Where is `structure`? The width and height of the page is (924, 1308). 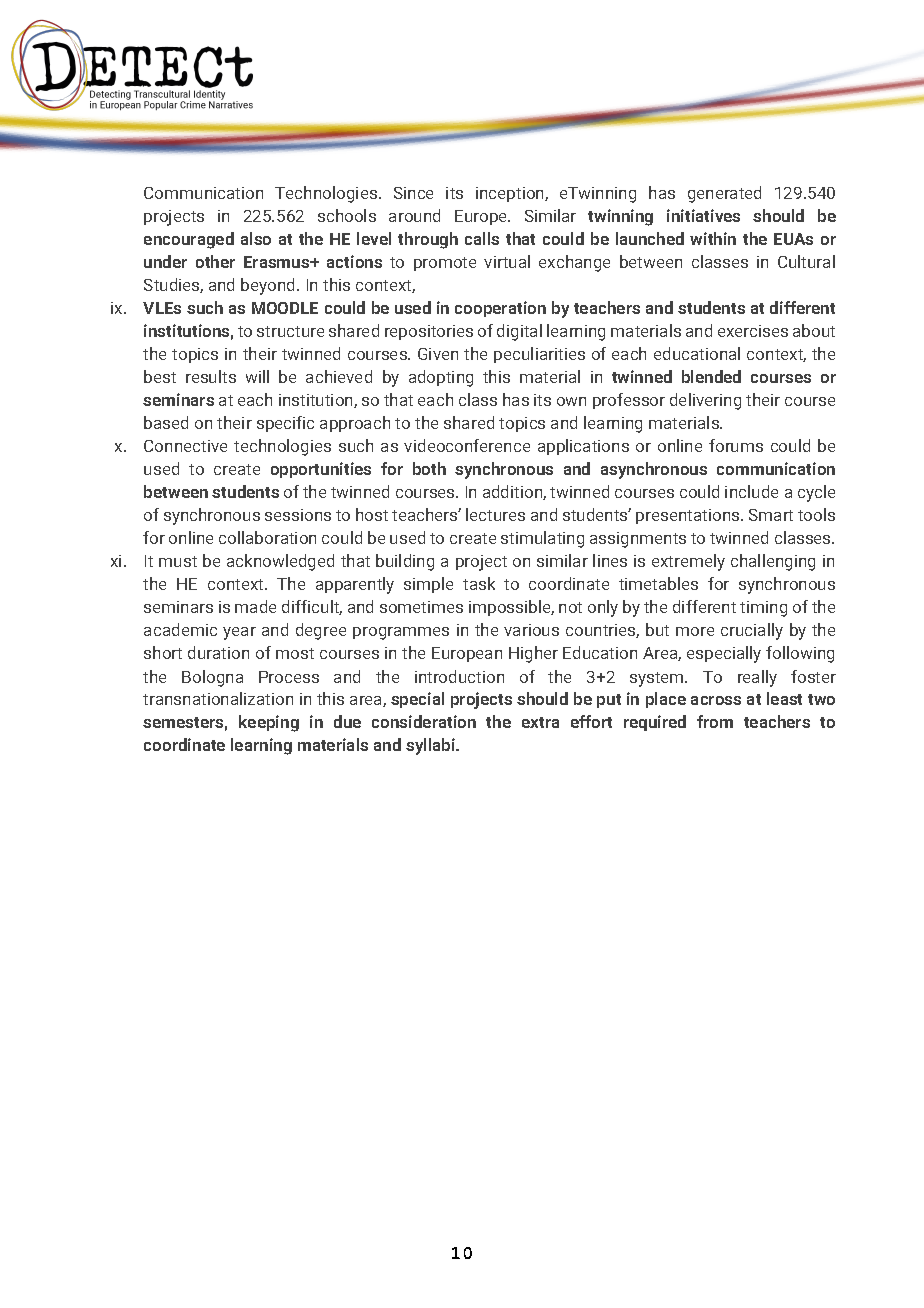
structure is located at coordinates (290, 331).
